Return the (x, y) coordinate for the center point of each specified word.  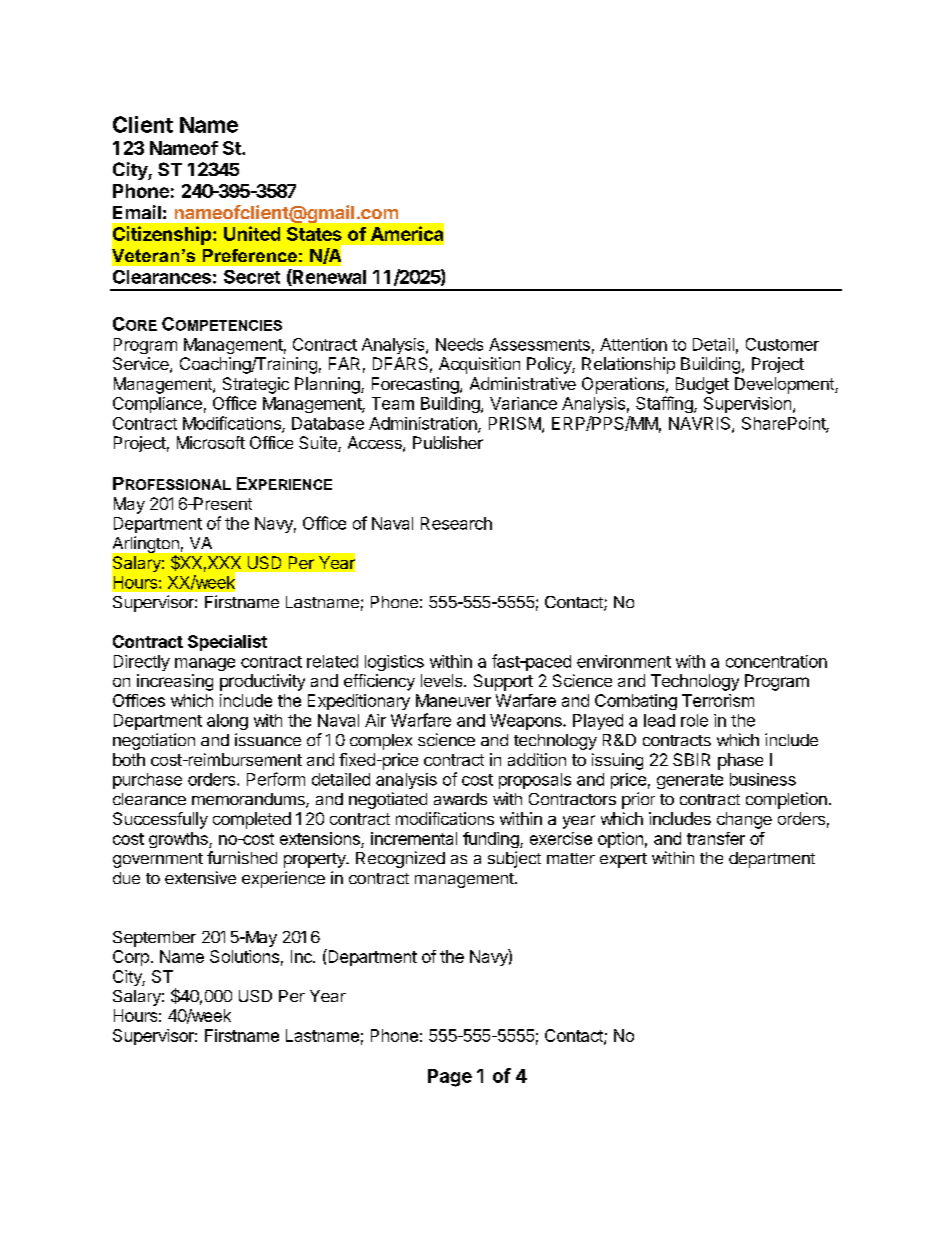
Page (450, 1078)
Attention (633, 344)
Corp (131, 958)
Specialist (227, 643)
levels (443, 680)
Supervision (747, 405)
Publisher (448, 442)
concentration (776, 661)
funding (492, 840)
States (314, 234)
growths (179, 840)
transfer (716, 838)
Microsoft (211, 442)
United (252, 233)
